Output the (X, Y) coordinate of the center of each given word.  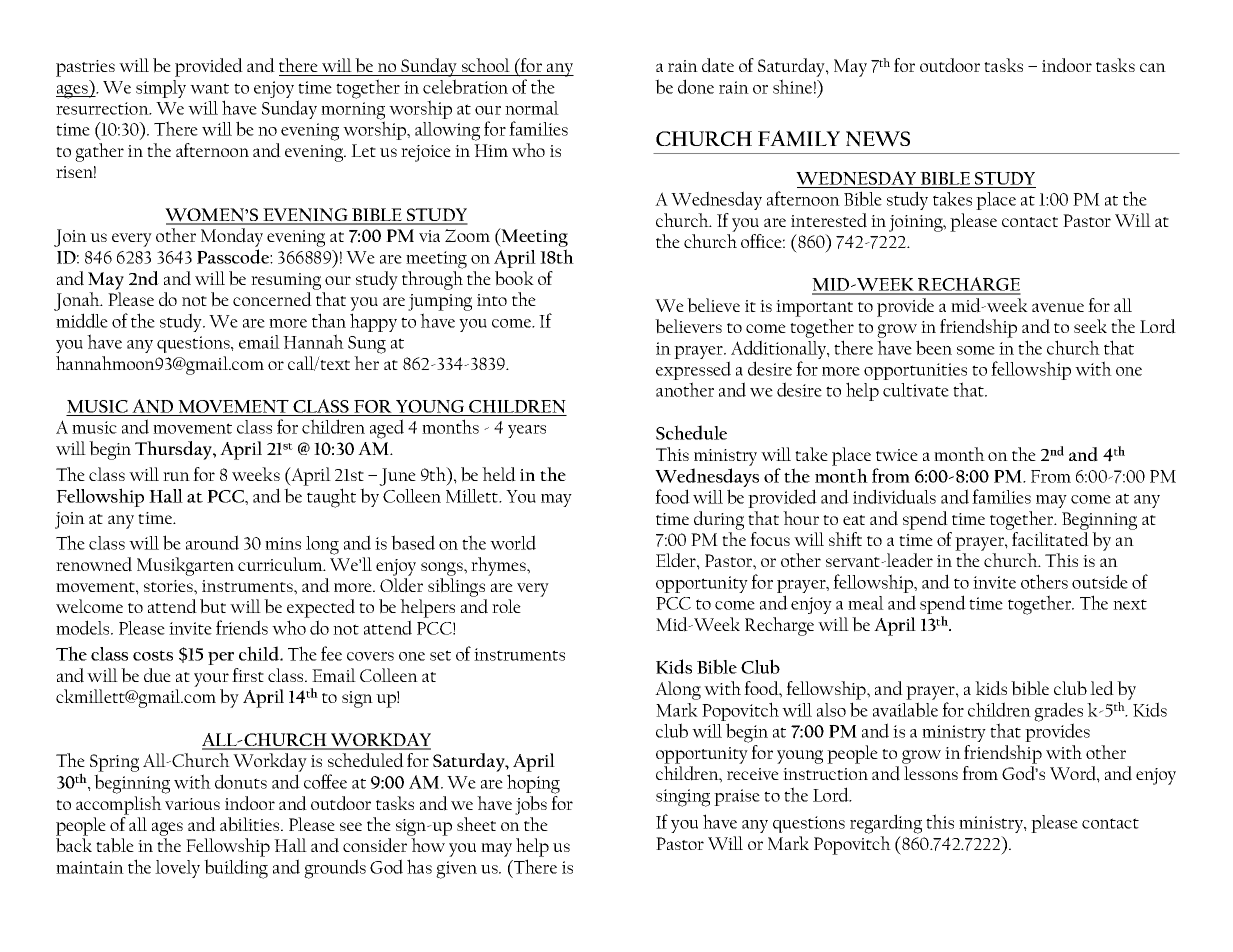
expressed (693, 372)
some (976, 350)
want (209, 88)
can (1153, 67)
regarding (886, 824)
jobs (531, 805)
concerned (272, 299)
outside (1100, 581)
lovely (177, 869)
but (213, 606)
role (506, 606)
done (696, 86)
